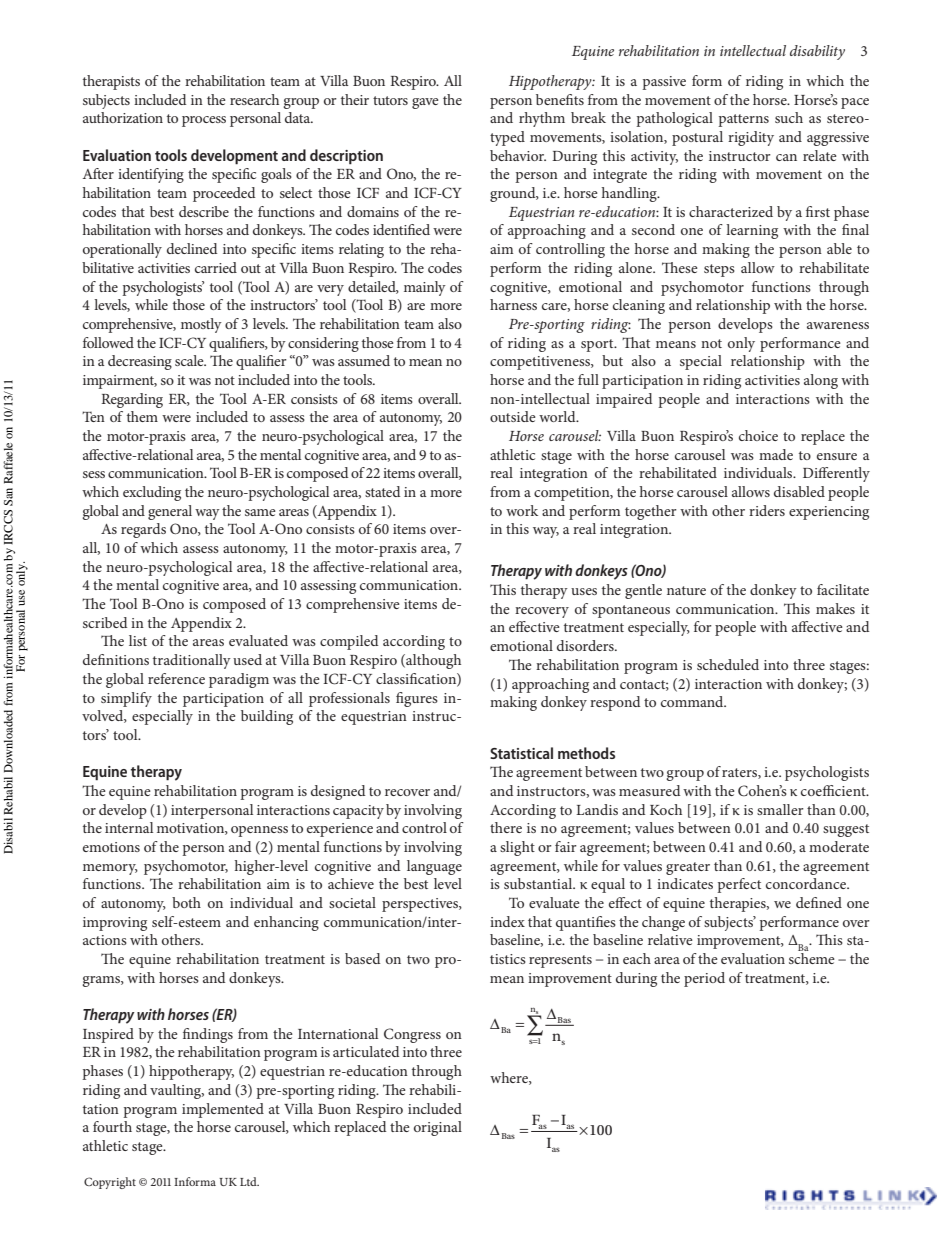 The width and height of the screenshot is (952, 1233). Describe the element at coordinates (438, 1128) in the screenshot. I see `original` at that location.
